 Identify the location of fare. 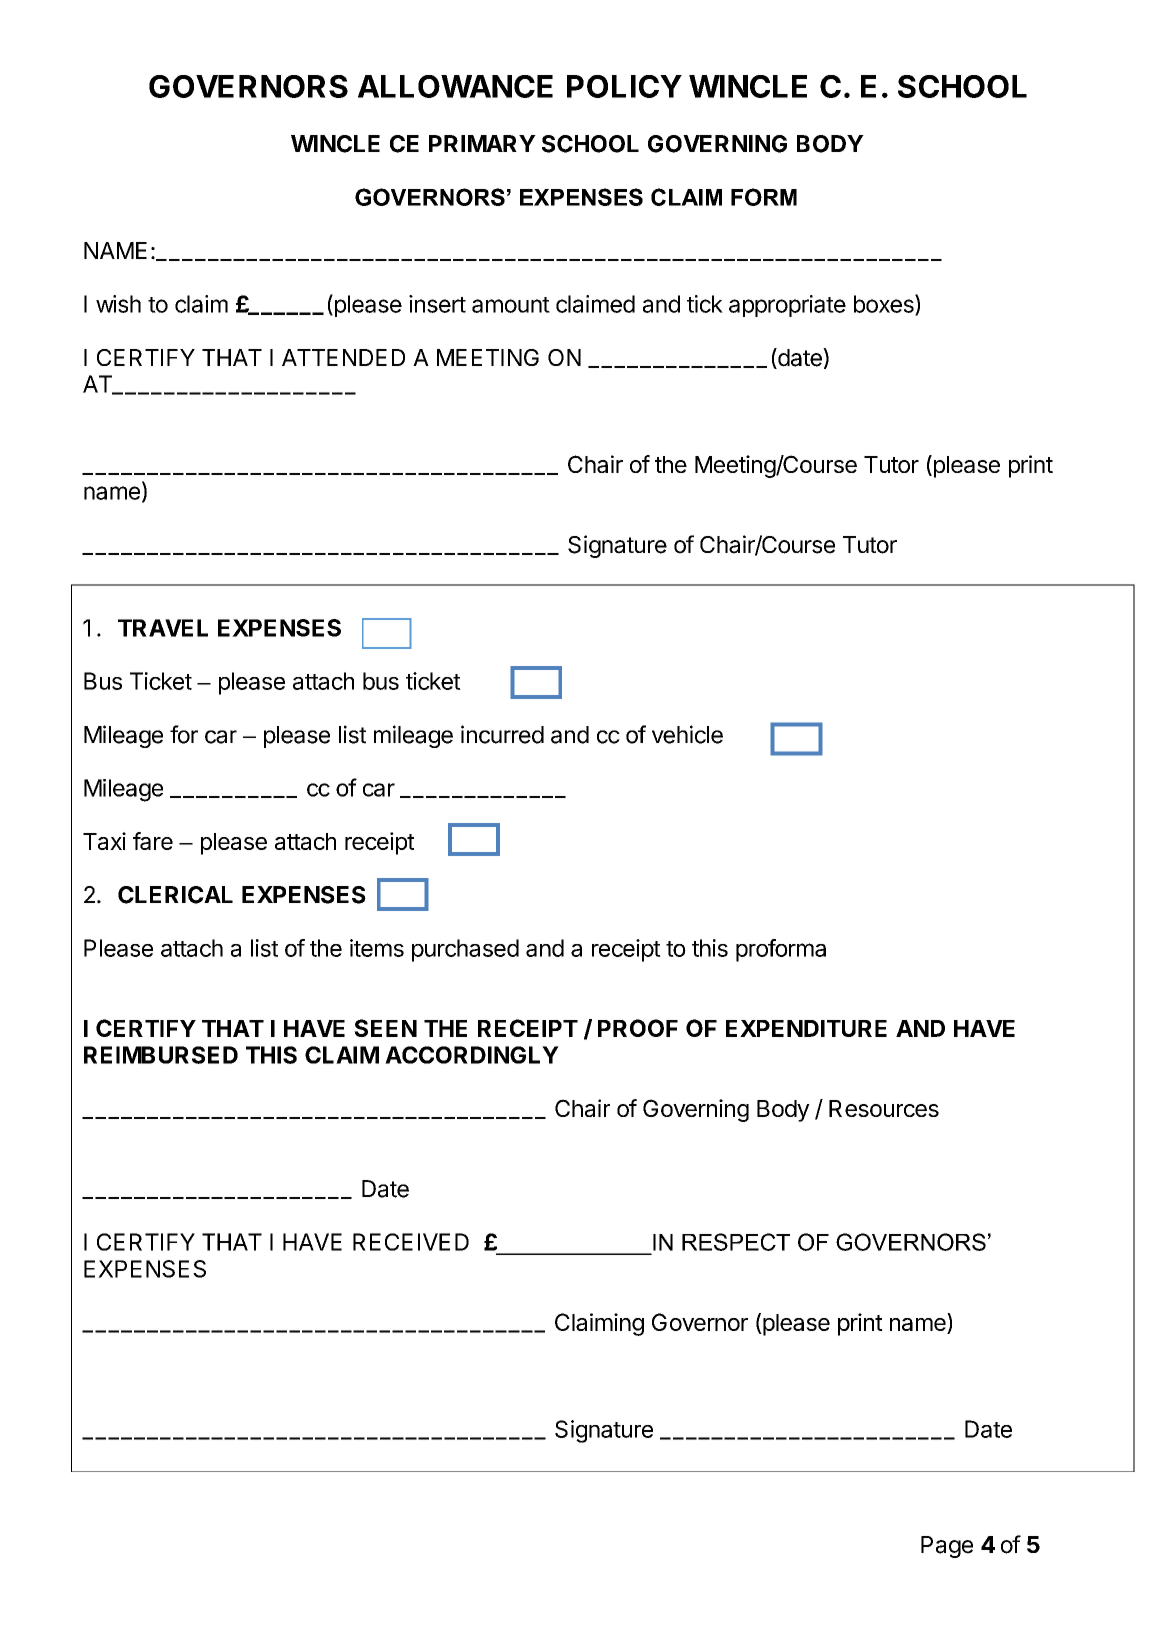
(153, 841).
